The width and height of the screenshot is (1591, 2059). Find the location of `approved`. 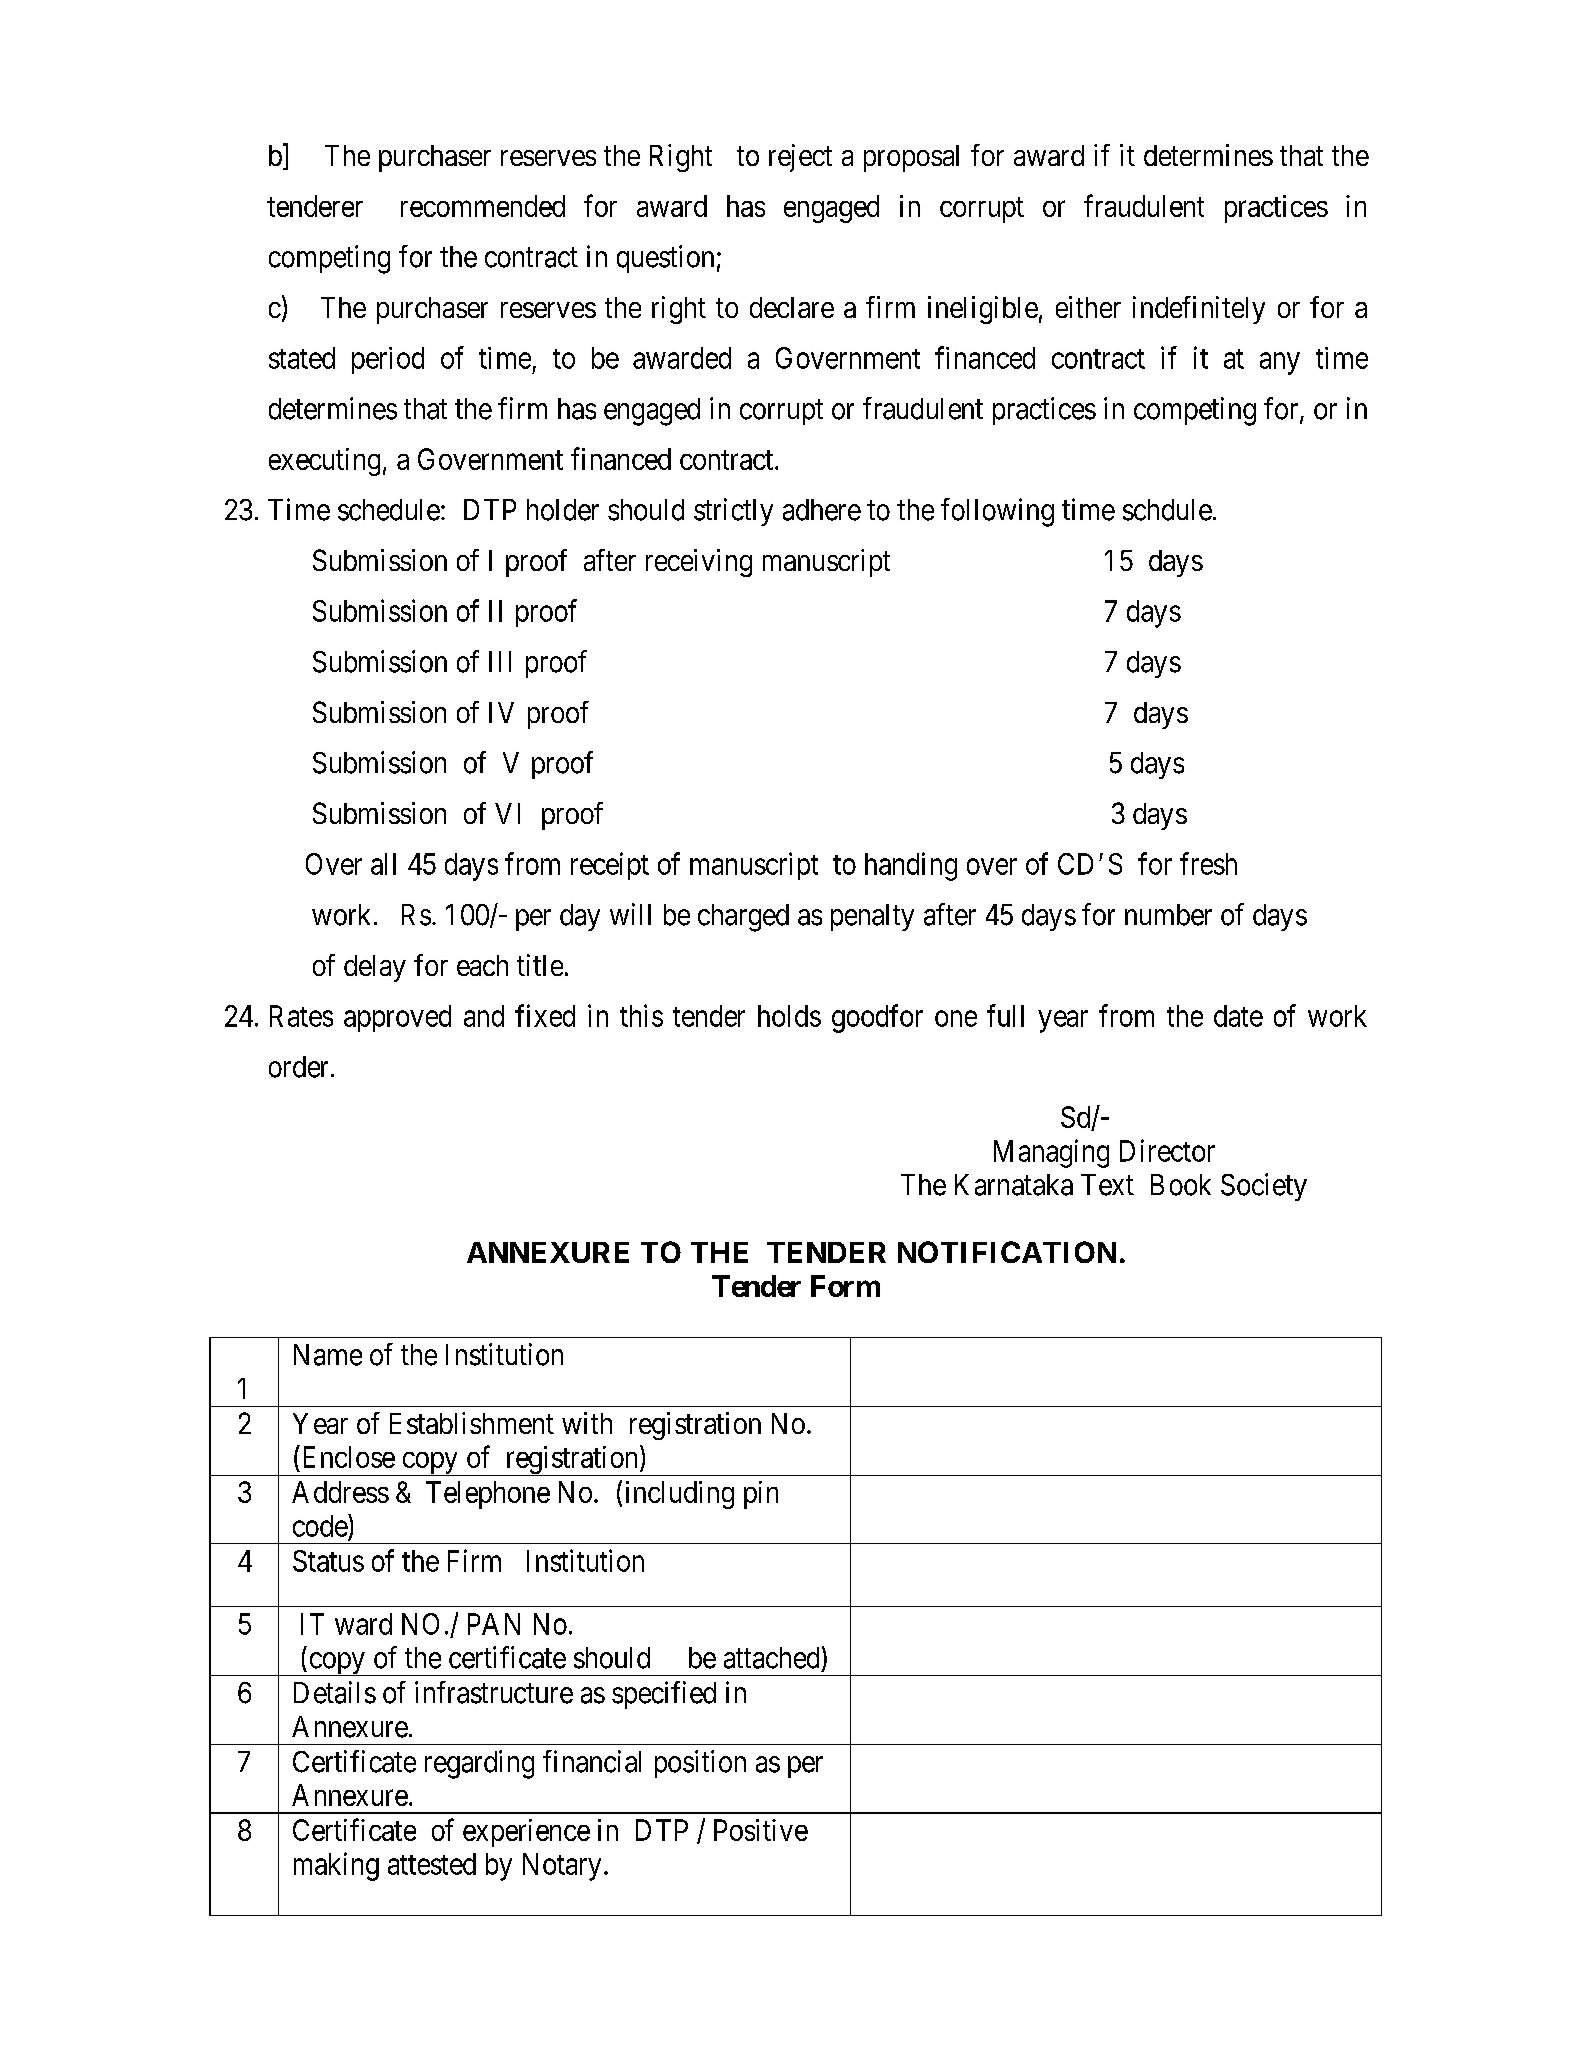

approved is located at coordinates (397, 1018).
